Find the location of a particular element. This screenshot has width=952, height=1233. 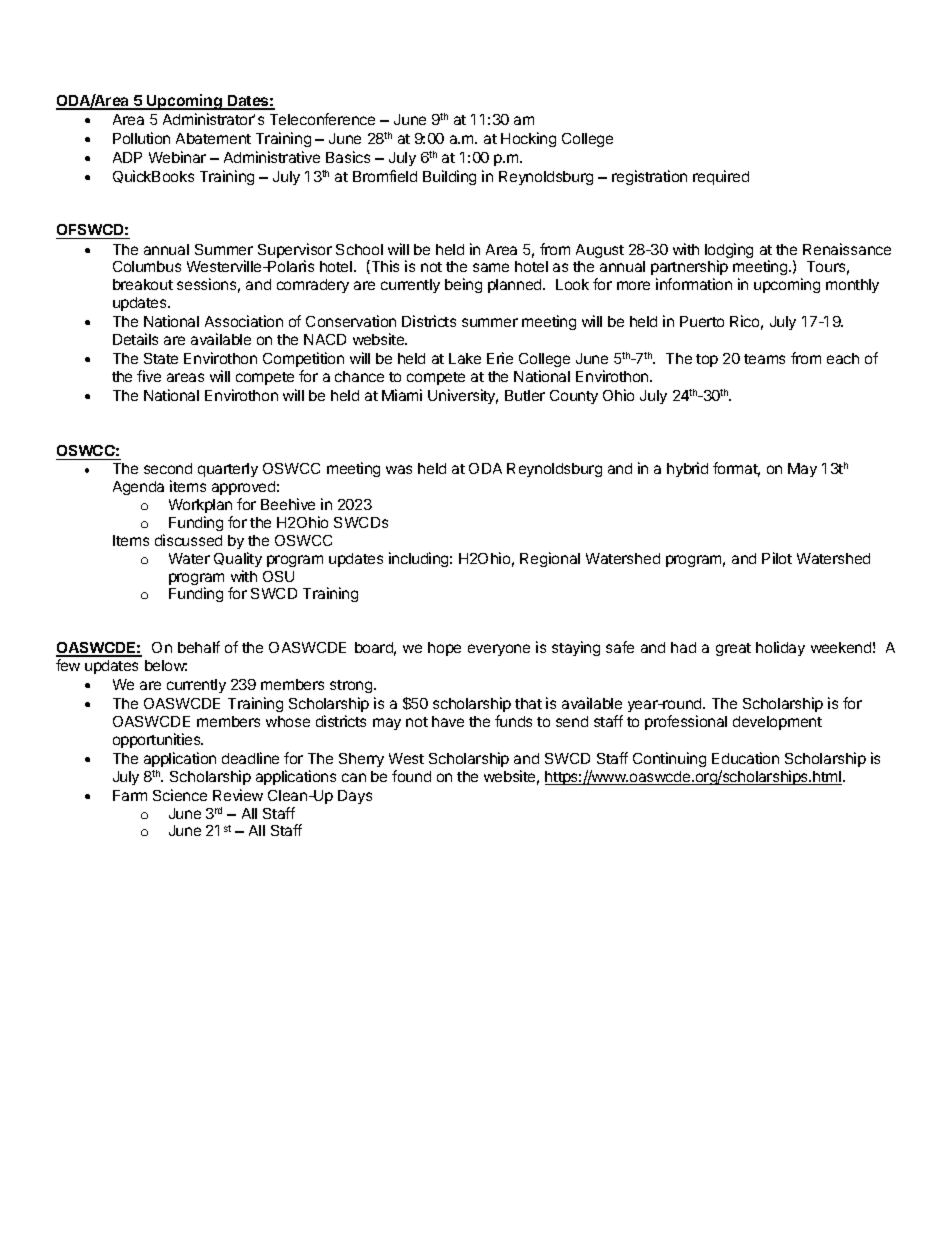

Hocking is located at coordinates (528, 139).
